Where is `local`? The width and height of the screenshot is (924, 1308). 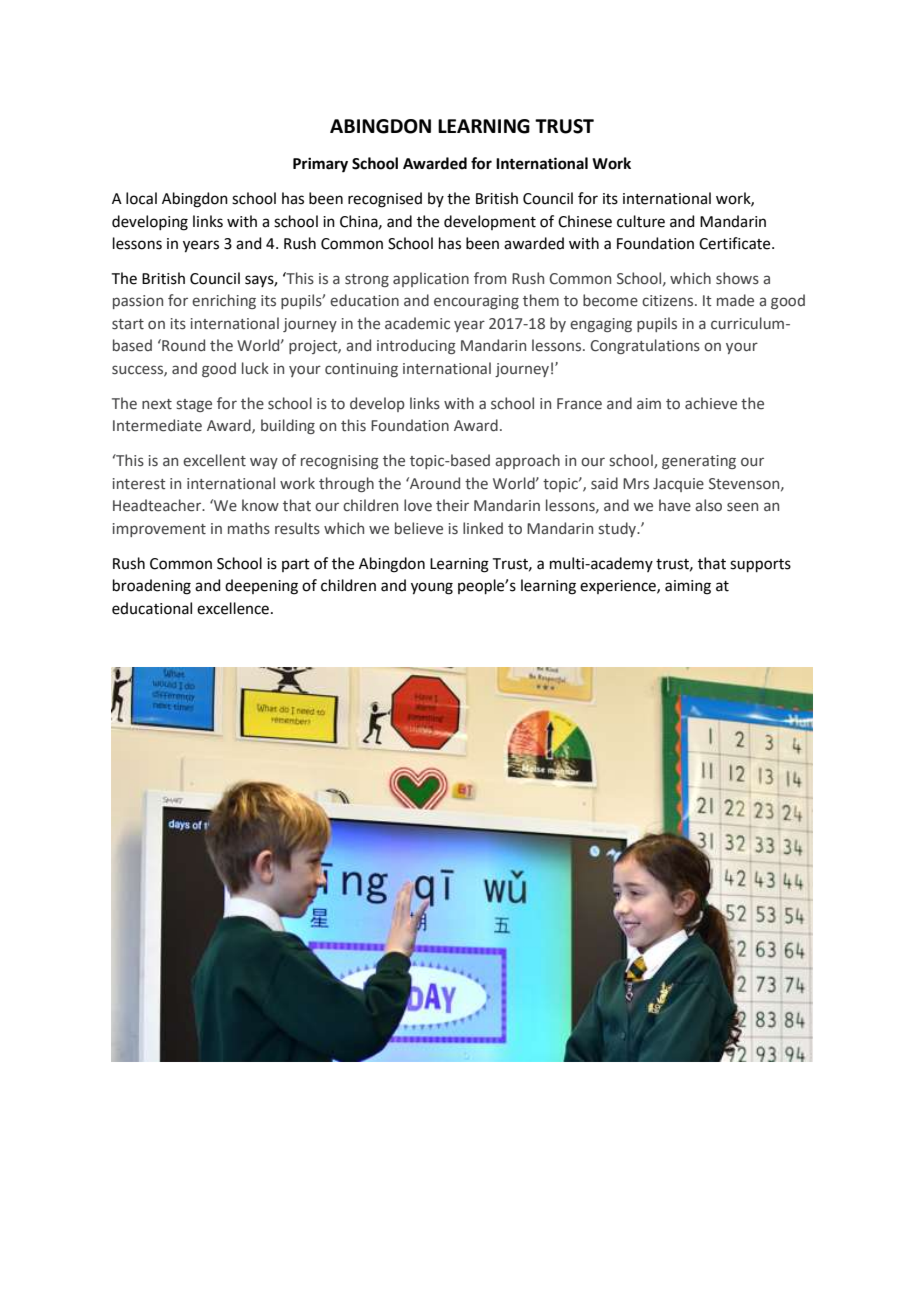
local is located at coordinates (141, 198).
